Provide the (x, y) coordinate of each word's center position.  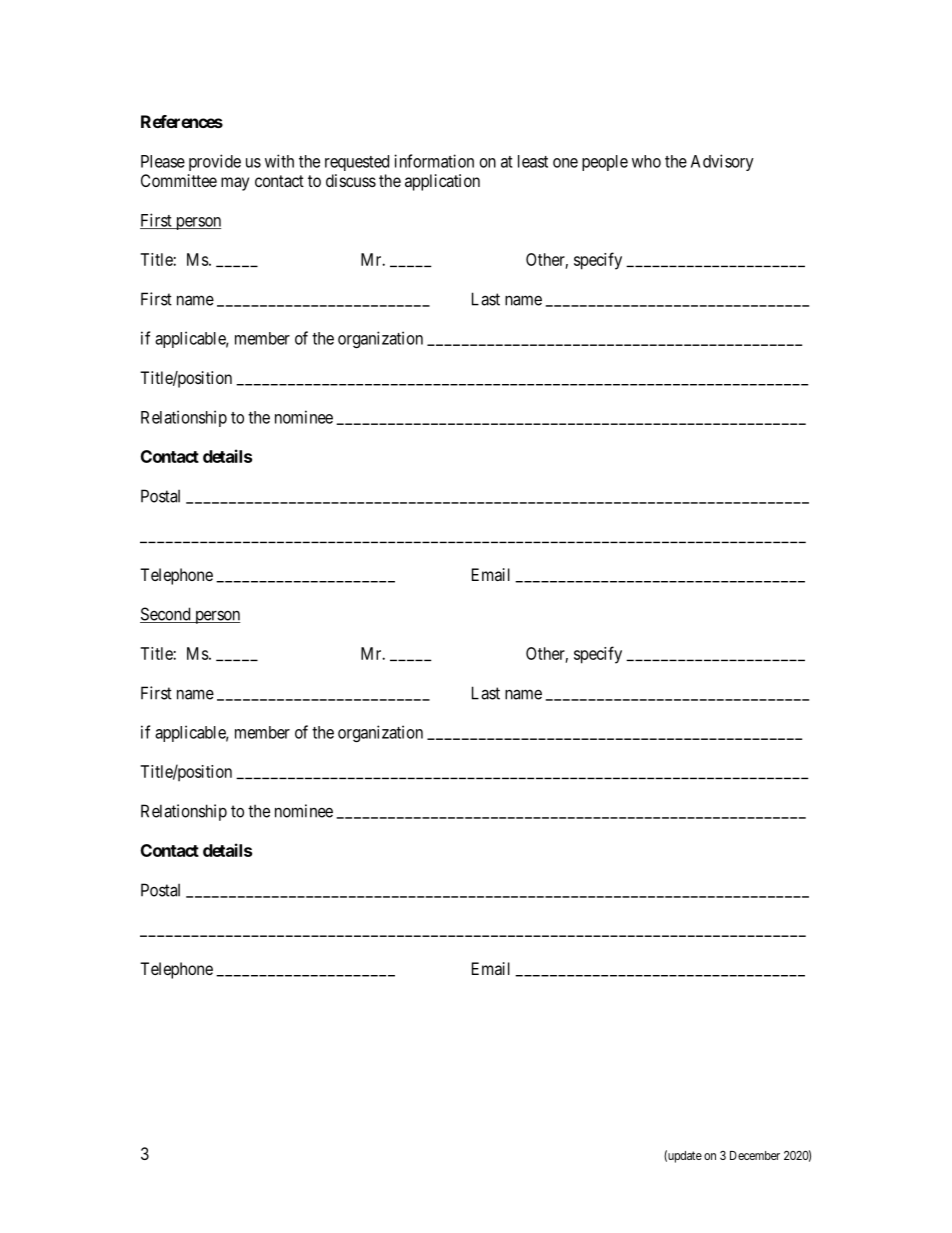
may (235, 184)
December (755, 1155)
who (646, 161)
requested (357, 163)
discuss (351, 180)
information (434, 161)
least (533, 161)
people (605, 163)
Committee (179, 180)
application (442, 182)
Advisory (722, 162)
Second (166, 615)
